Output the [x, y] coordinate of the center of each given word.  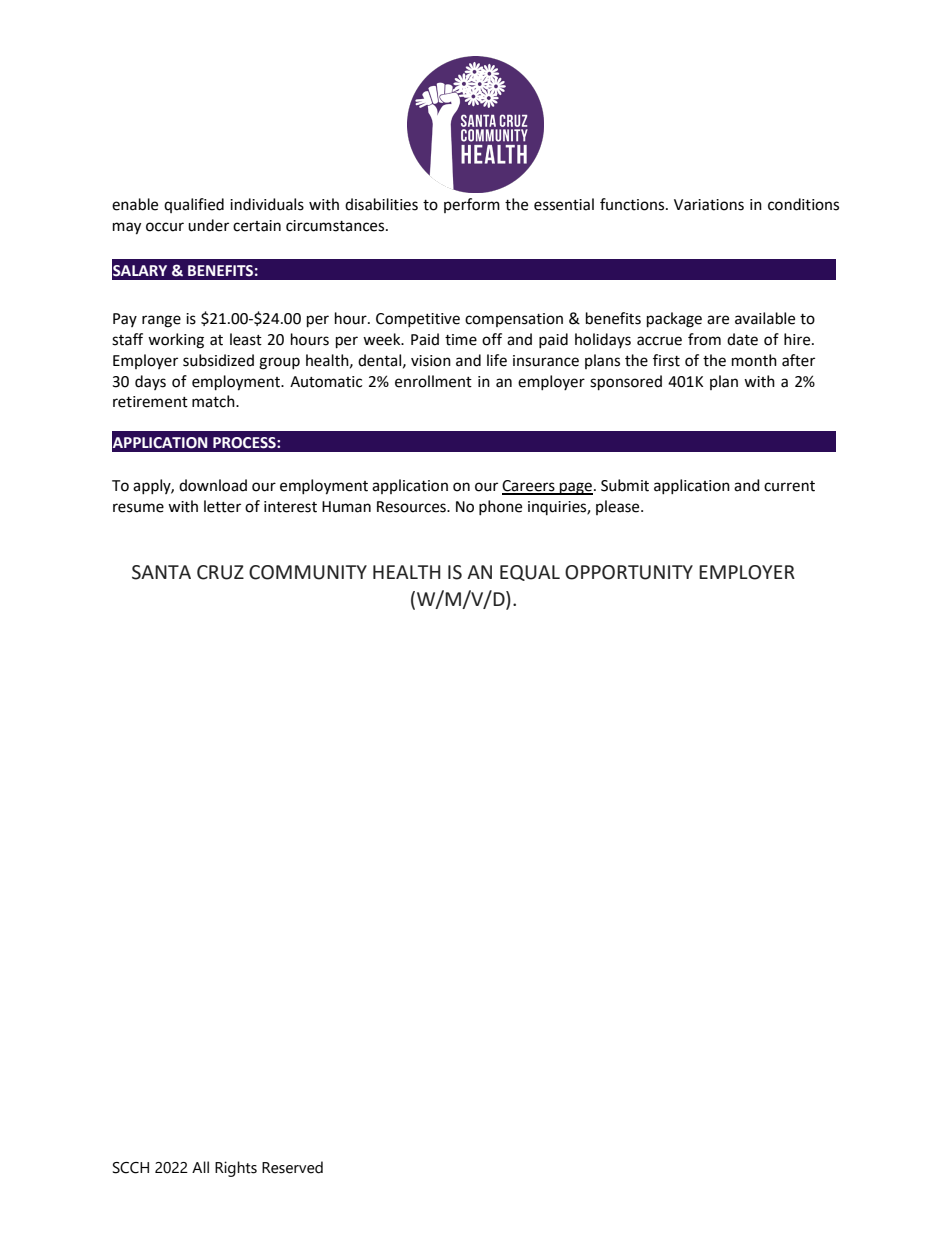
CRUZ [220, 572]
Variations [709, 205]
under [208, 225]
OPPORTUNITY [629, 572]
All [200, 1167]
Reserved [292, 1167]
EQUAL [530, 573]
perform [472, 205]
